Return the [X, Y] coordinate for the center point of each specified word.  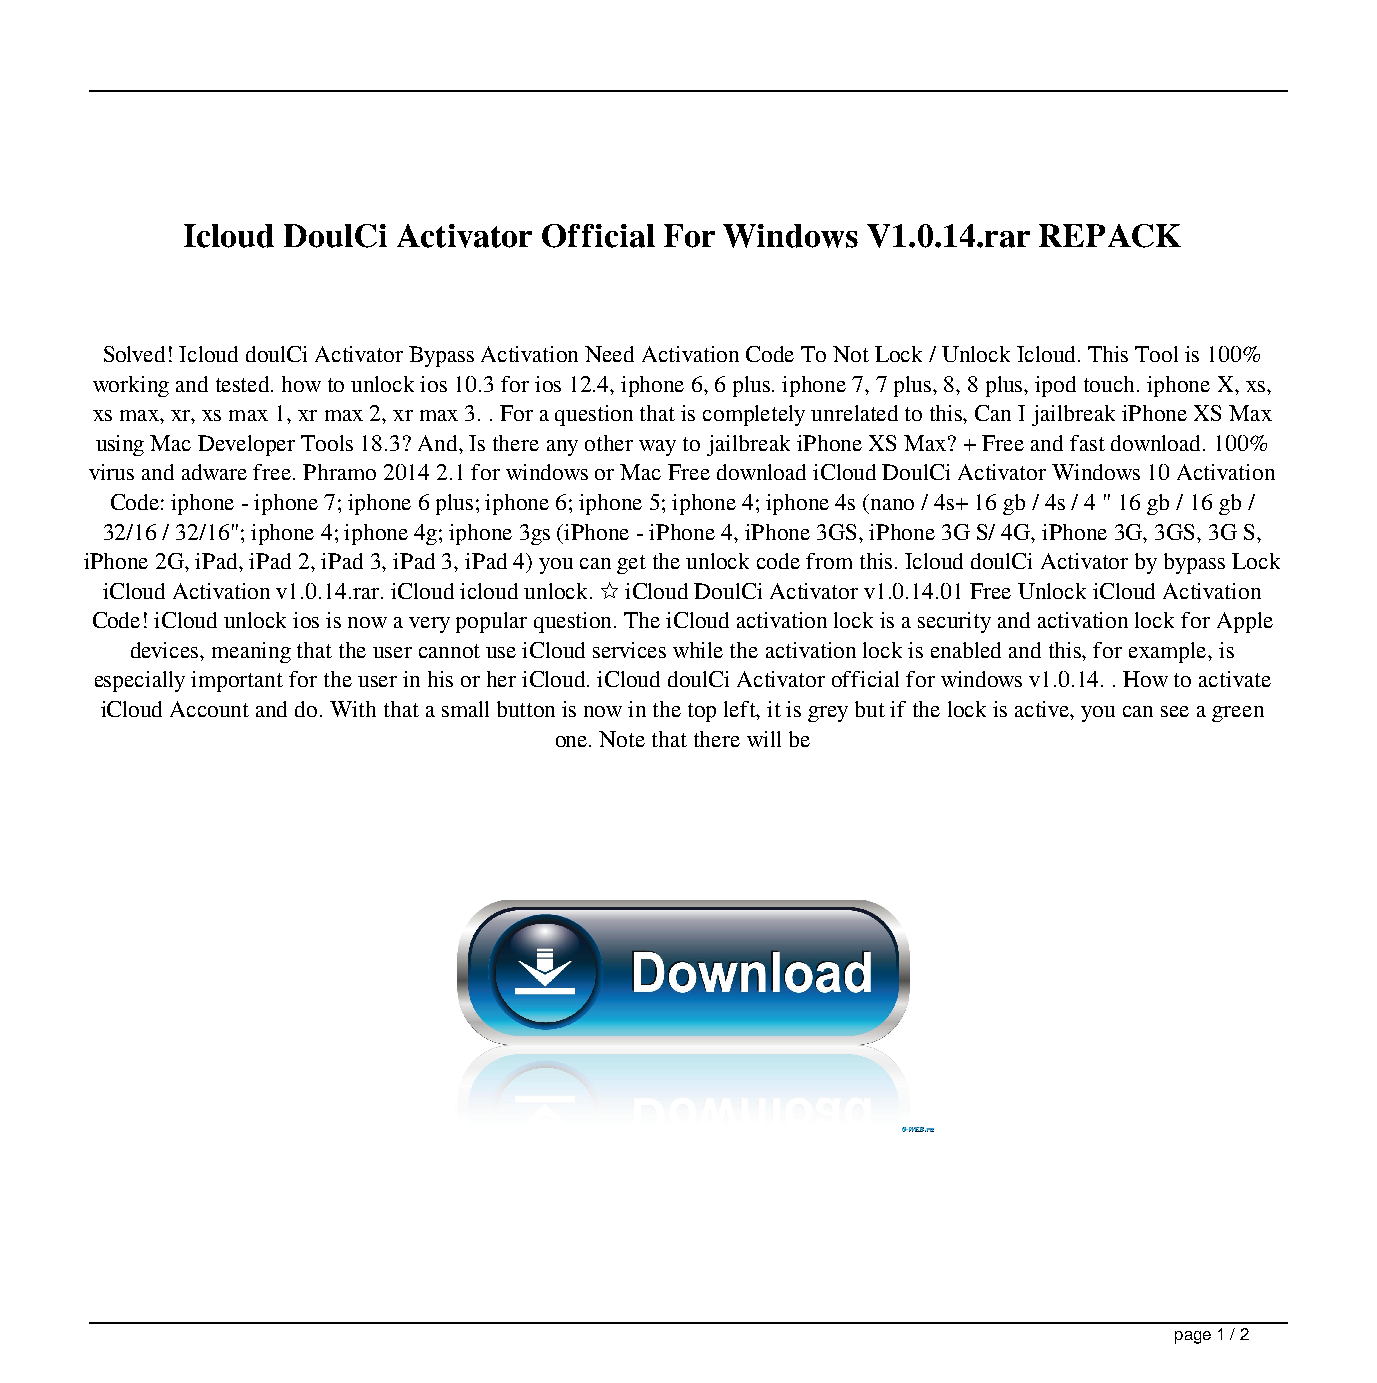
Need [609, 354]
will [764, 739]
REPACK [1110, 236]
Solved [134, 354]
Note [622, 739]
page [1193, 1337]
